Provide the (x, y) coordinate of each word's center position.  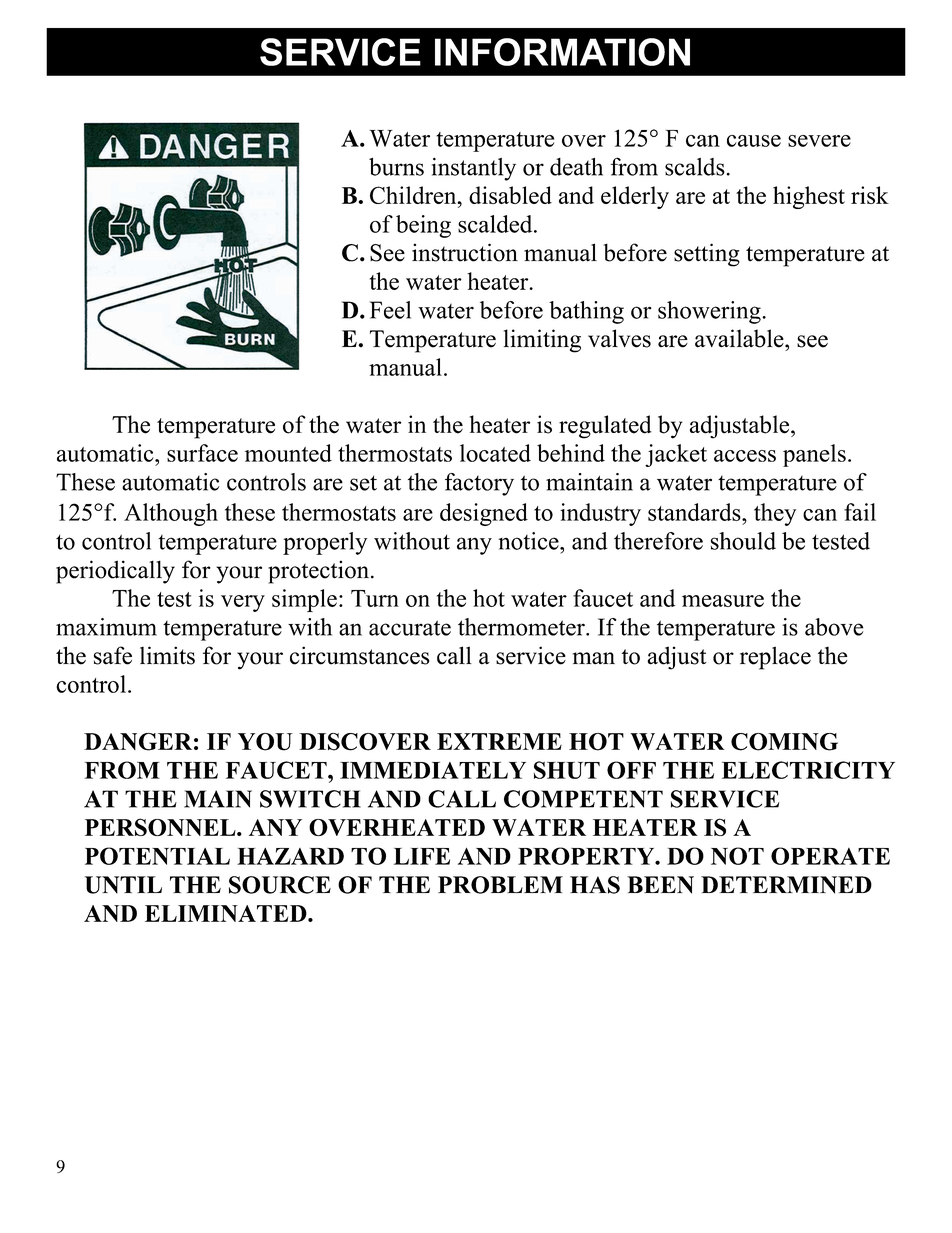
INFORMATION (562, 52)
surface (202, 453)
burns (396, 166)
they (775, 514)
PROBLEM (500, 885)
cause (754, 141)
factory (479, 484)
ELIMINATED (227, 913)
